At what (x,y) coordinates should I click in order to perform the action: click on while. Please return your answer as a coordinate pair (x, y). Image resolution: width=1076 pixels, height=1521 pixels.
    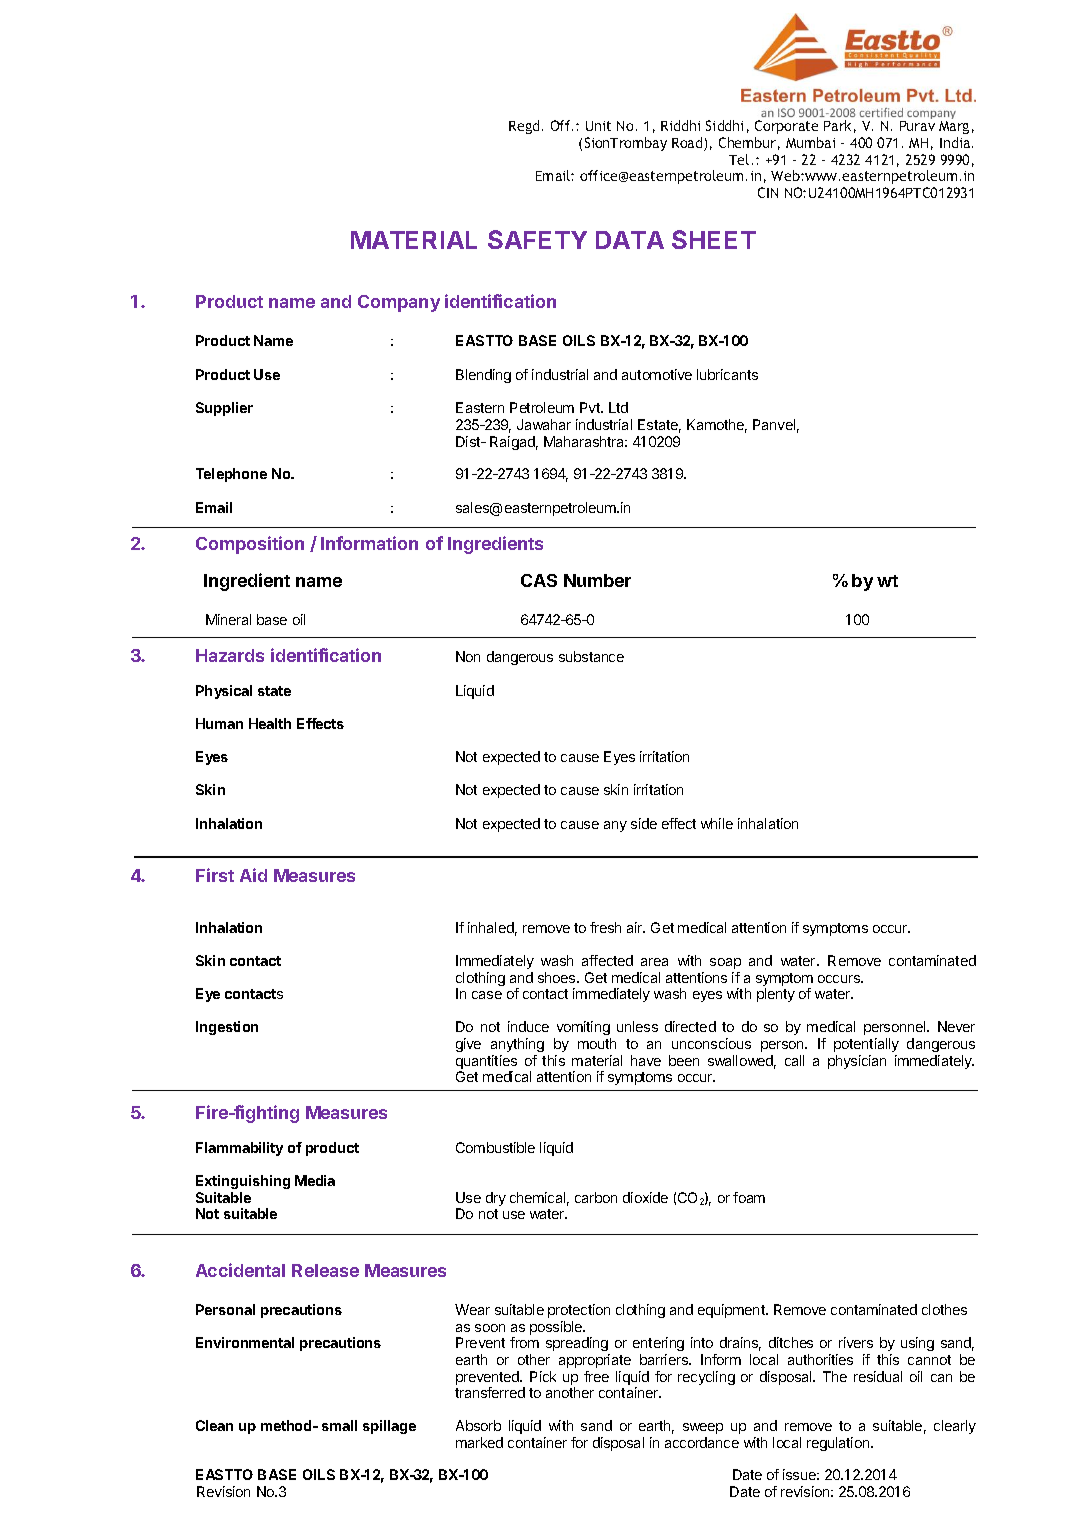
    Looking at the image, I should click on (717, 823).
